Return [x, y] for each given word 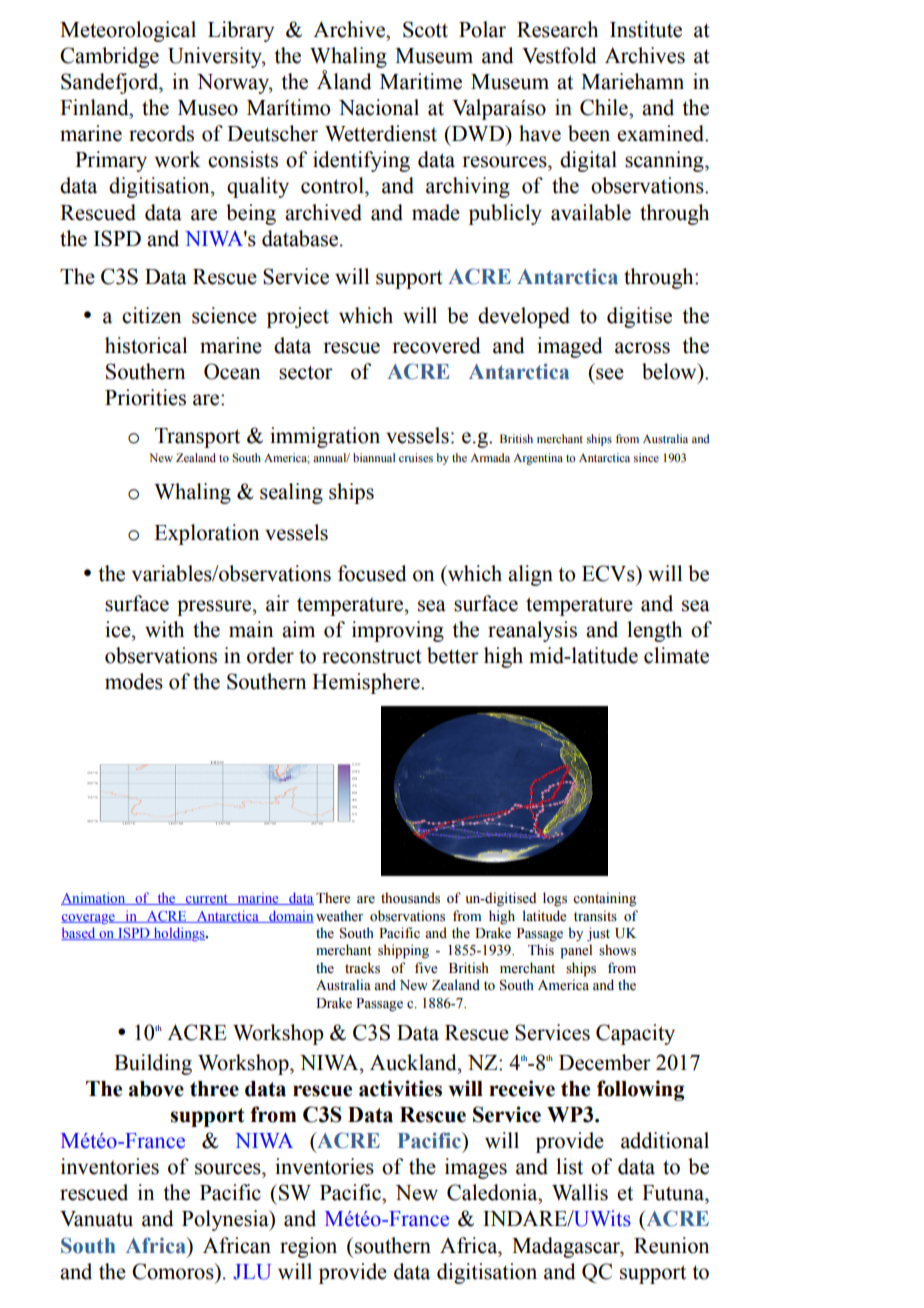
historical [146, 345]
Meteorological [128, 31]
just [598, 934]
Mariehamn [632, 81]
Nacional [379, 107]
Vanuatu [96, 1219]
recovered [436, 345]
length [654, 631]
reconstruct [372, 656]
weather [339, 916]
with [164, 629]
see [610, 374]
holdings [179, 934]
